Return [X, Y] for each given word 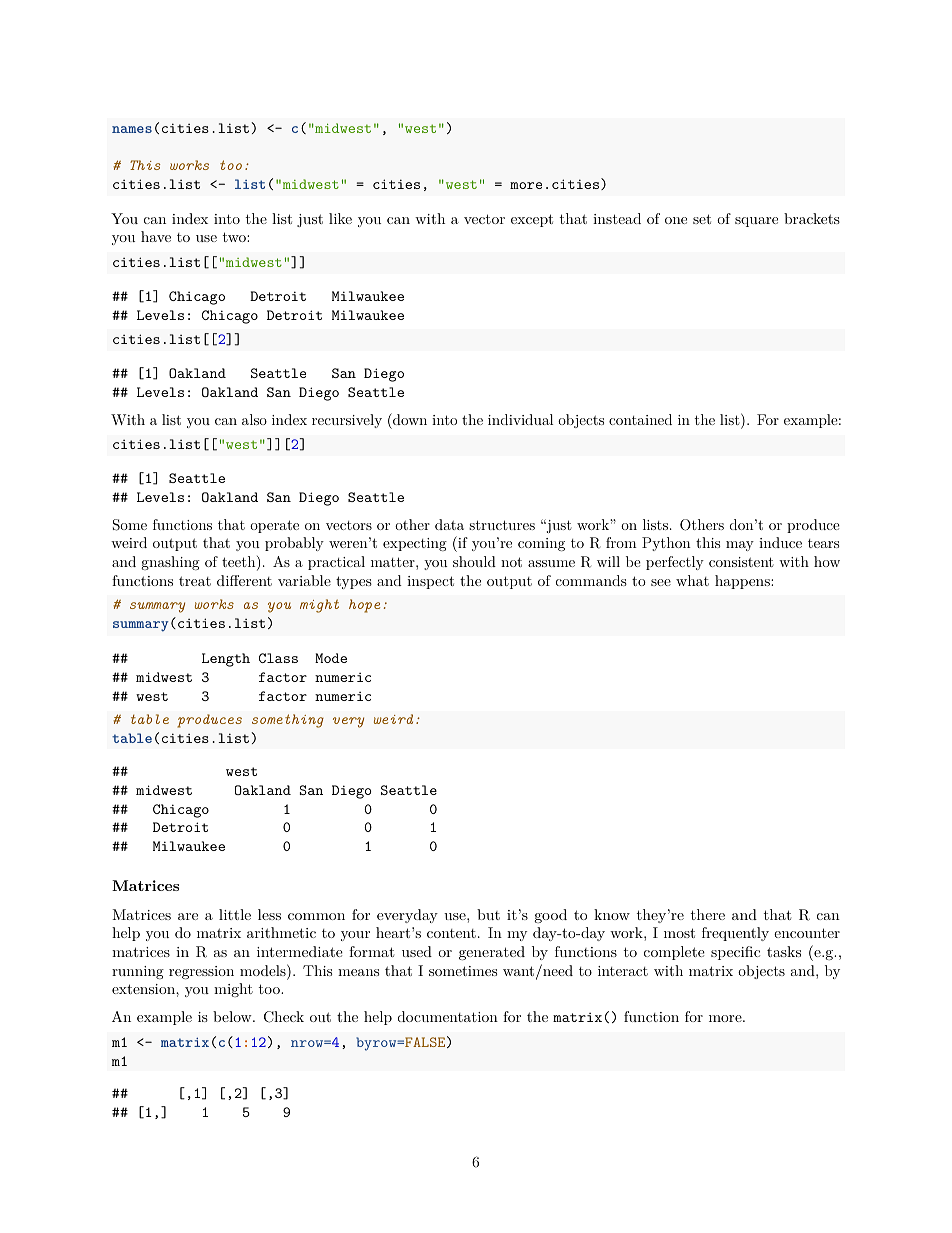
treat [195, 581]
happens [743, 582]
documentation [448, 1016]
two [235, 237]
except [532, 220]
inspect [430, 582]
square [756, 222]
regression [201, 972]
